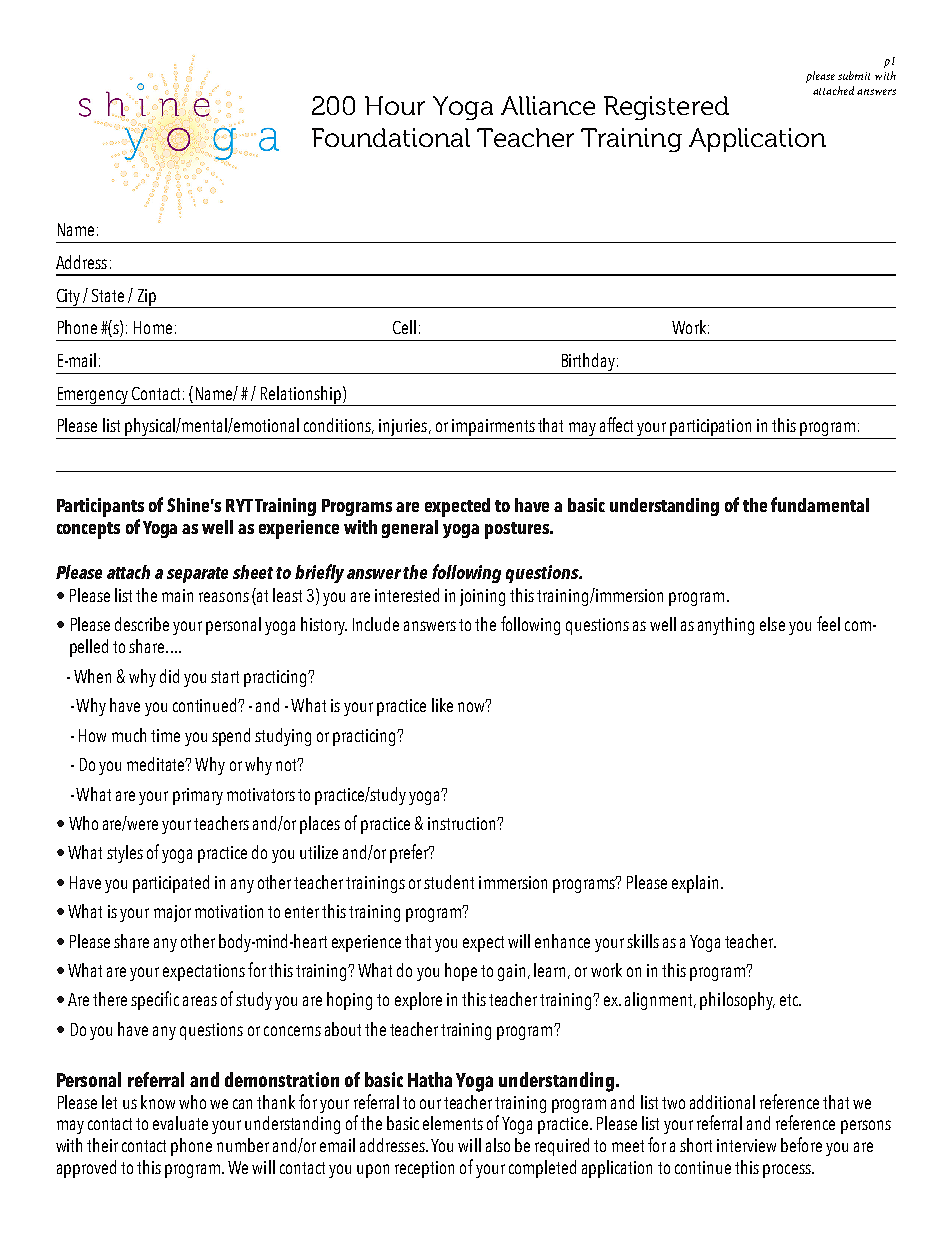 Image resolution: width=952 pixels, height=1233 pixels. What do you see at coordinates (395, 105) in the screenshot?
I see `Hour` at bounding box center [395, 105].
